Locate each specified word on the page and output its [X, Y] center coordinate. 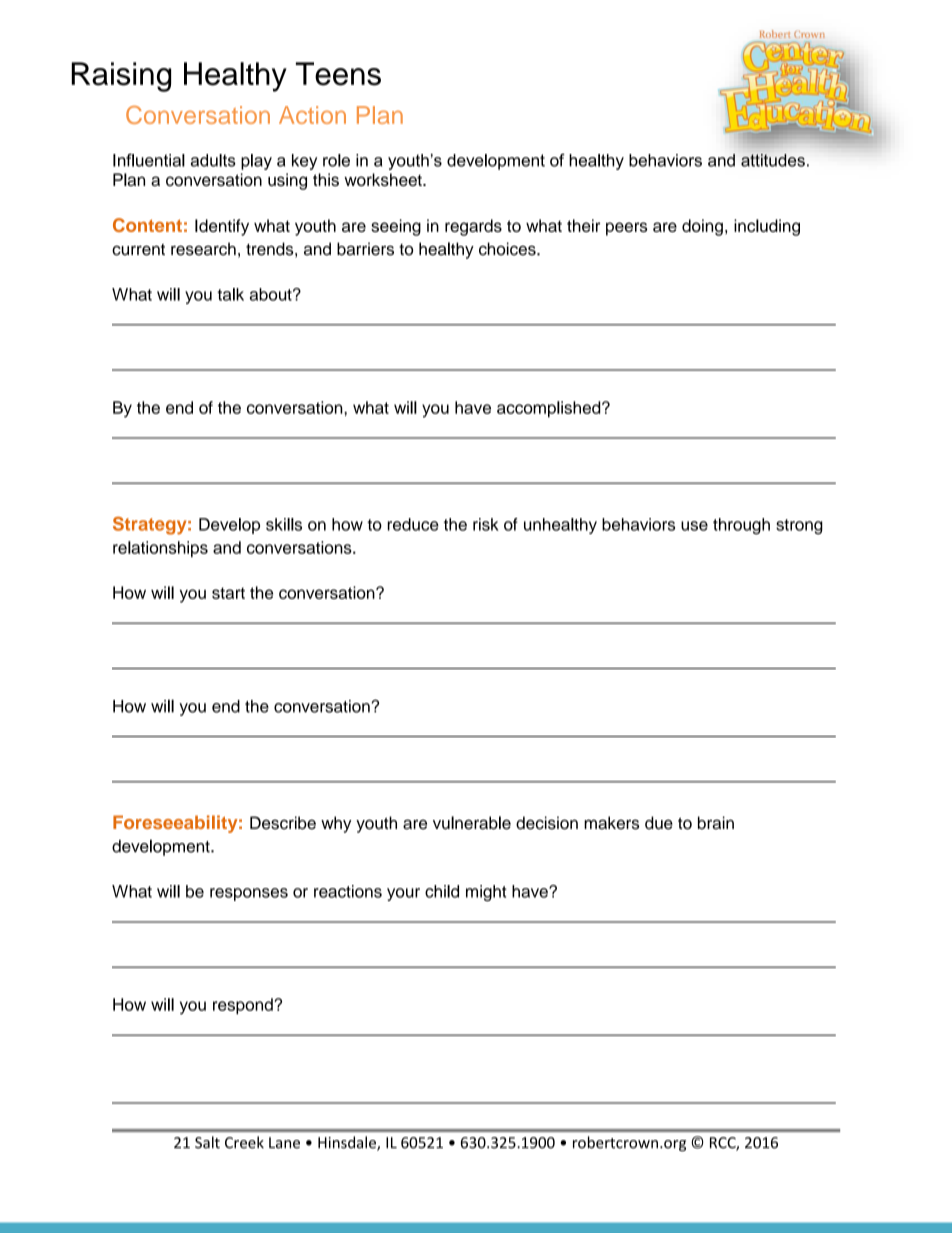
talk [230, 294]
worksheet [384, 179]
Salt [207, 1142]
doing [702, 227]
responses [249, 894]
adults [213, 160]
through [741, 526]
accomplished [550, 409]
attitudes [773, 160]
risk [486, 524]
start [228, 593]
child [442, 891]
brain [716, 823]
